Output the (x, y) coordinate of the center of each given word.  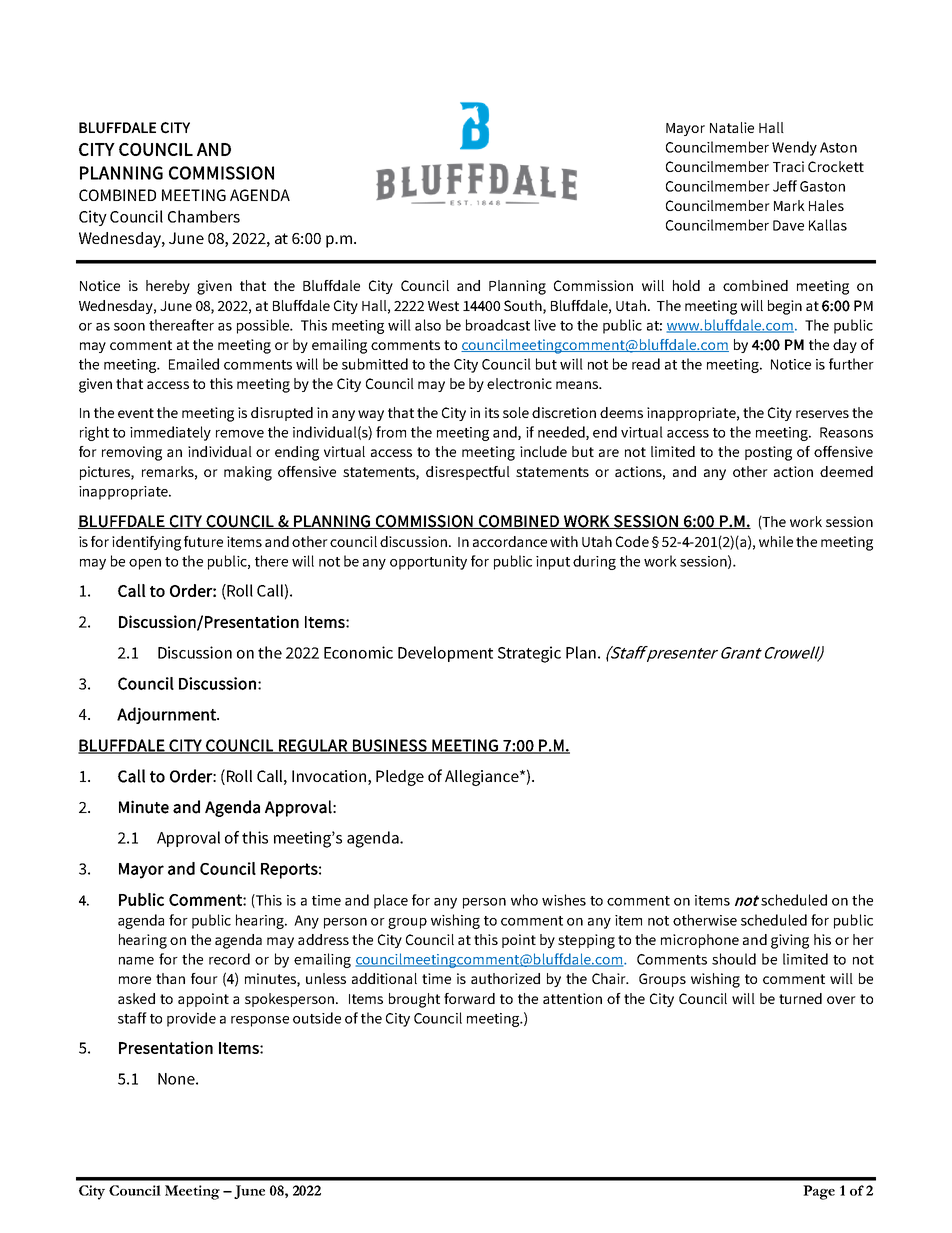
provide (191, 1019)
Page (819, 1192)
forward (469, 998)
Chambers (204, 216)
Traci (788, 166)
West (443, 306)
